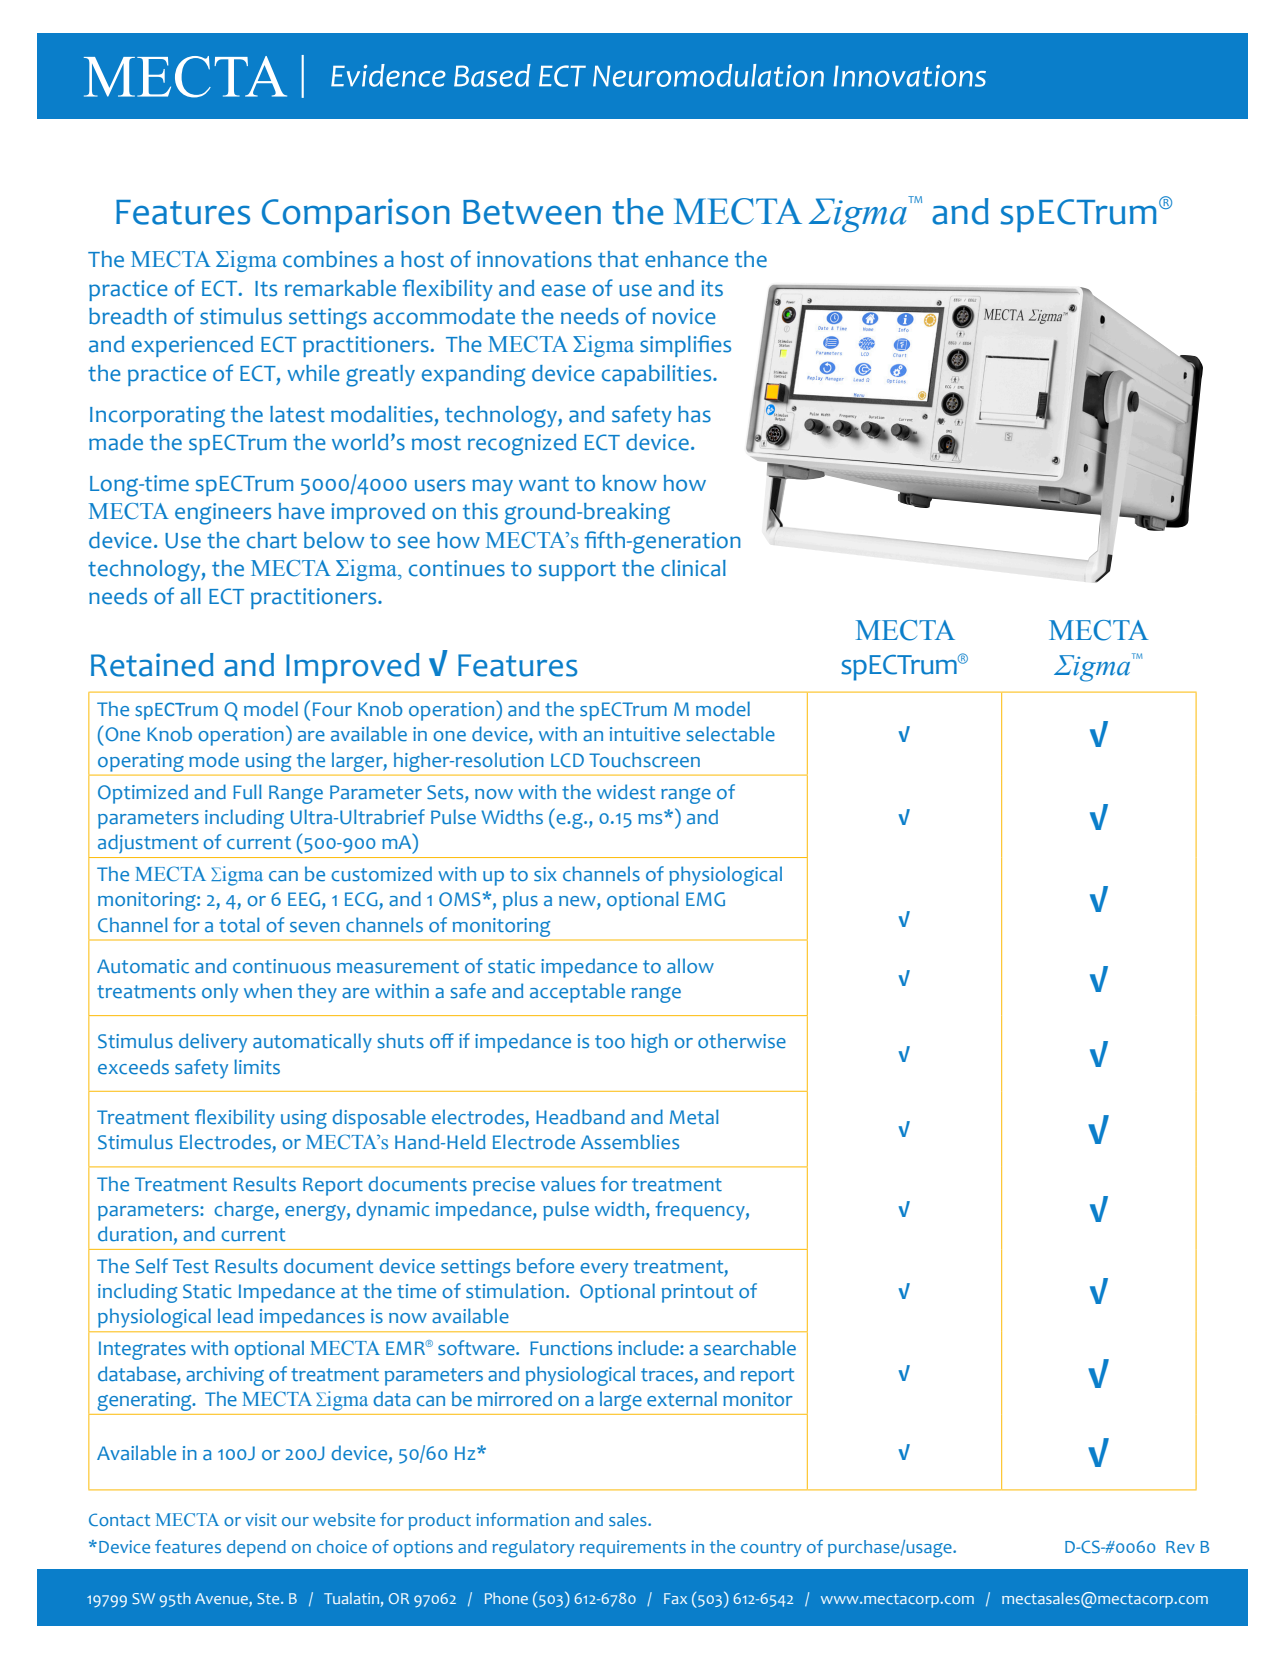  I want to click on total, so click(239, 924).
